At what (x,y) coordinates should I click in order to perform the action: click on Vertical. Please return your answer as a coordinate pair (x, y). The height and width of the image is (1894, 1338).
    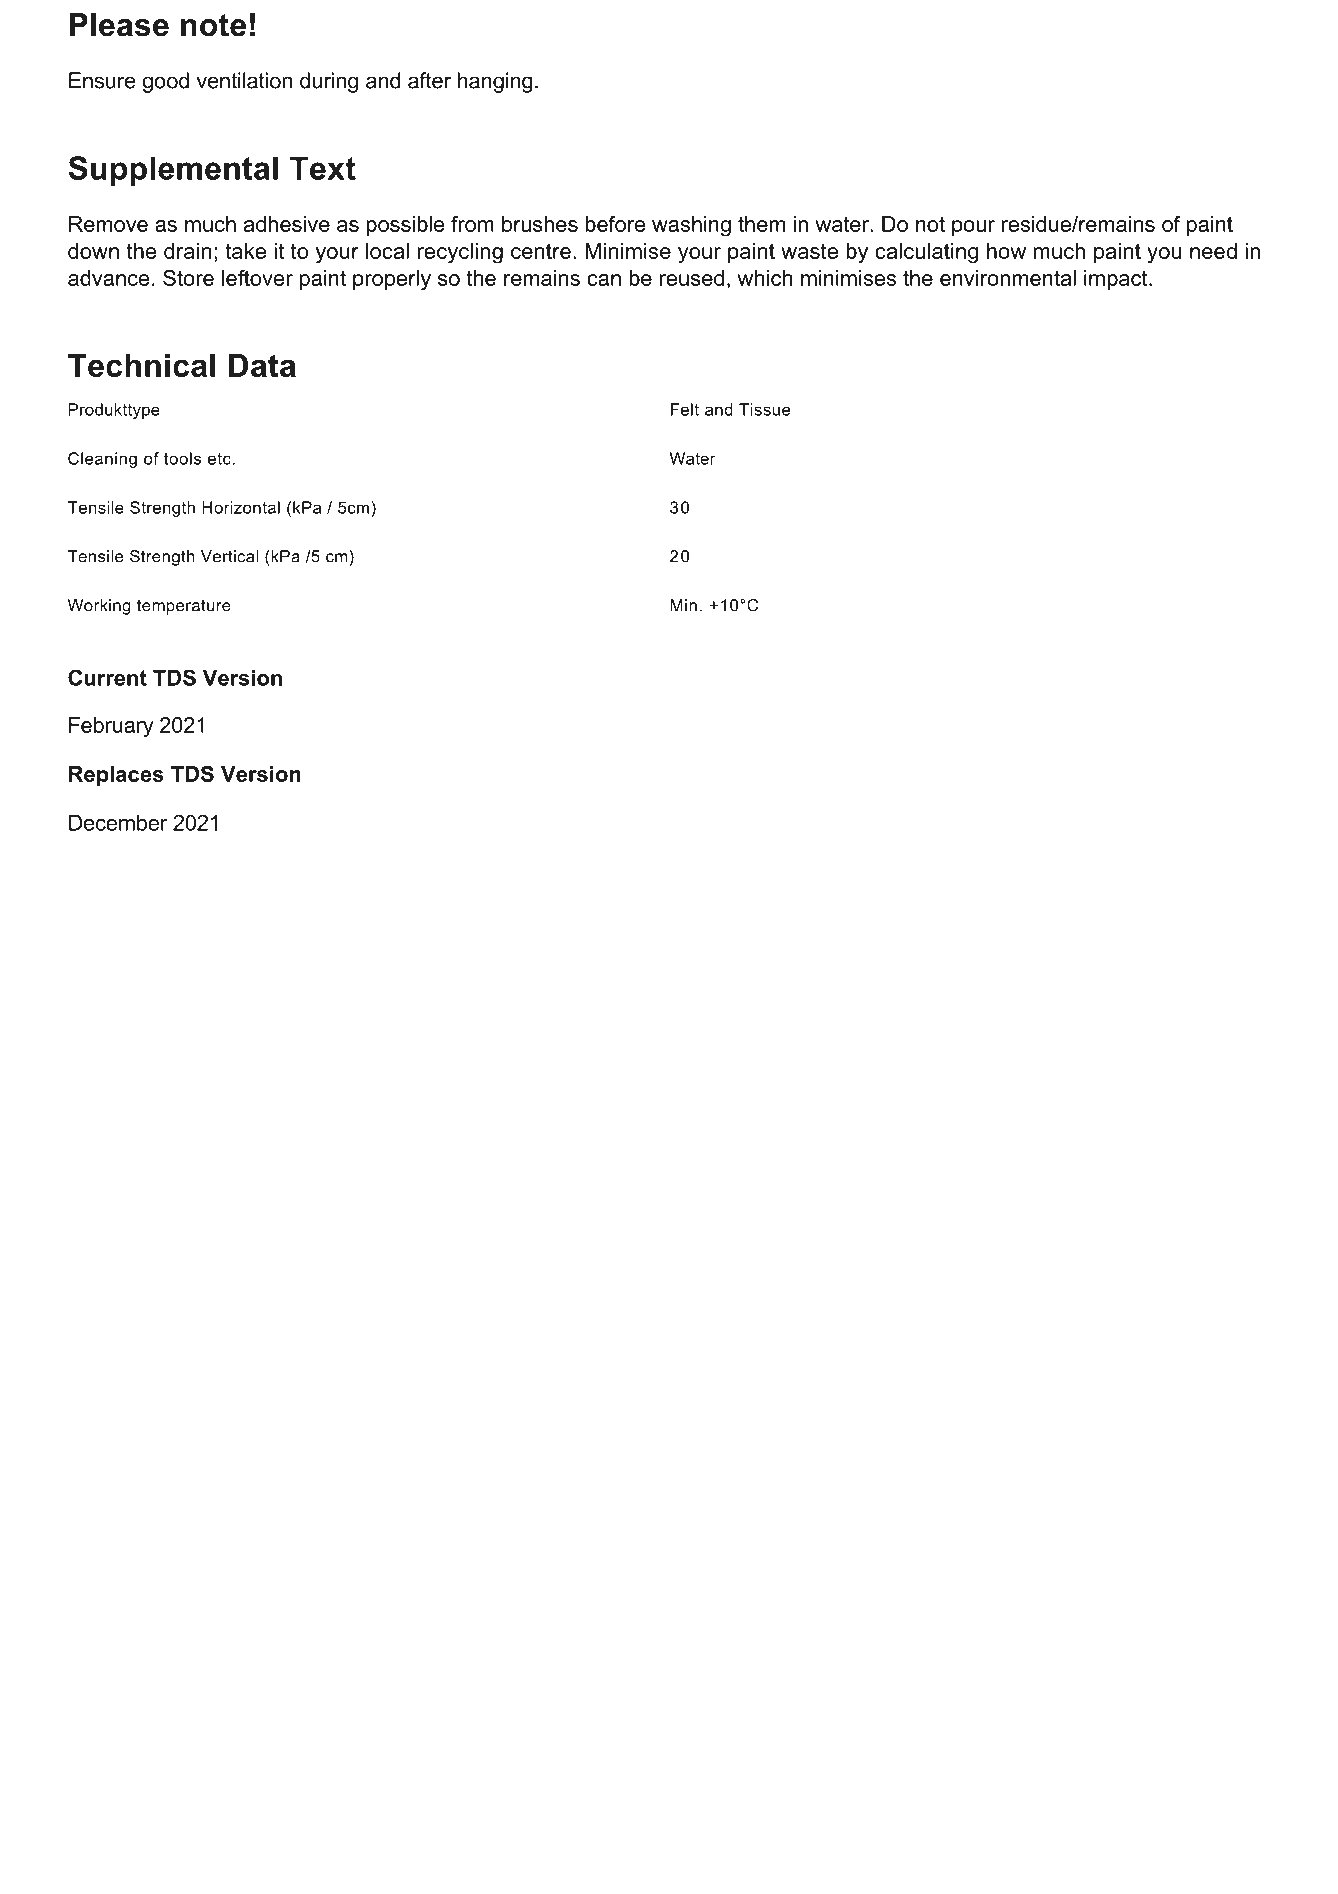
    Looking at the image, I should click on (229, 556).
